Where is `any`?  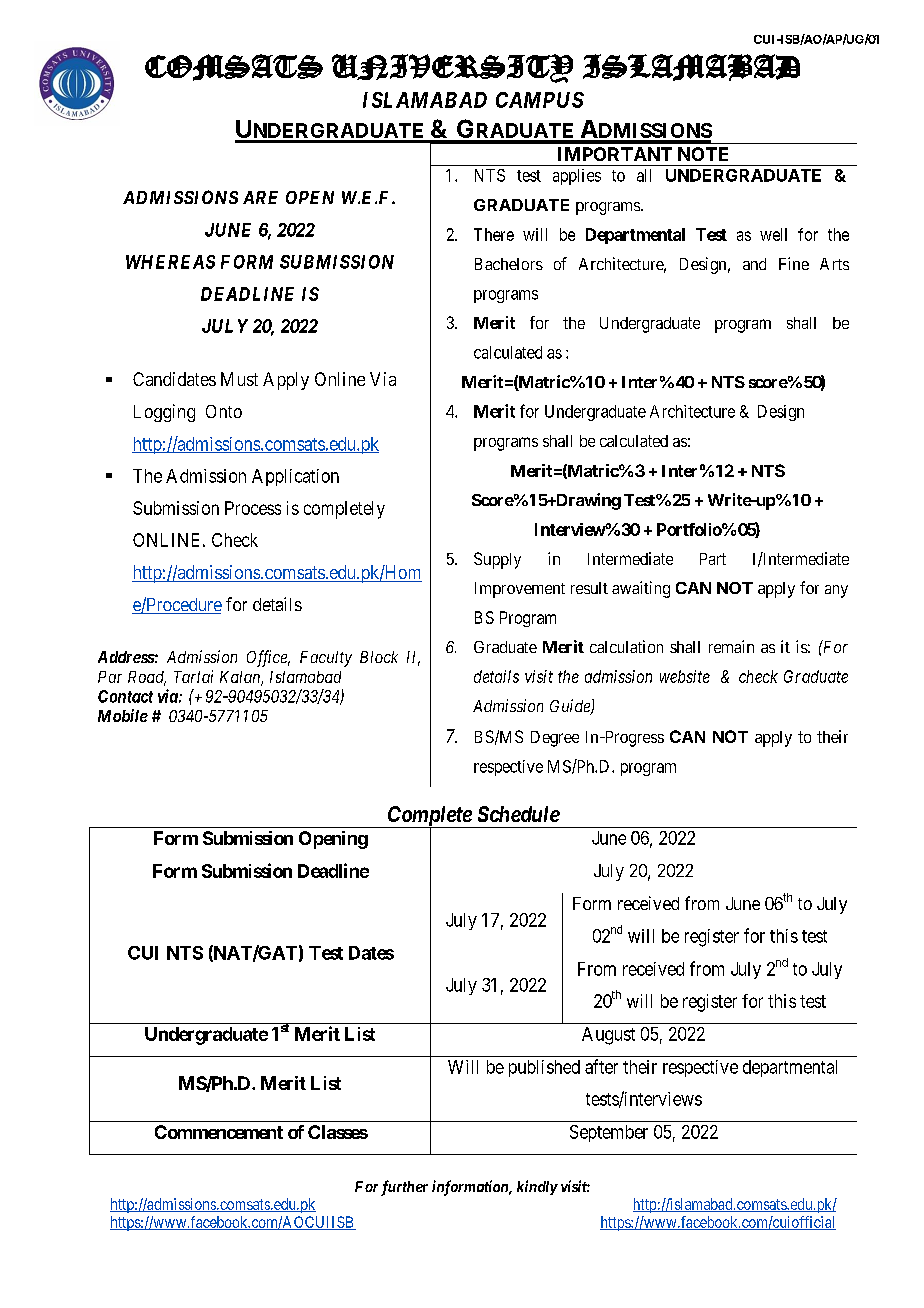 any is located at coordinates (836, 591).
